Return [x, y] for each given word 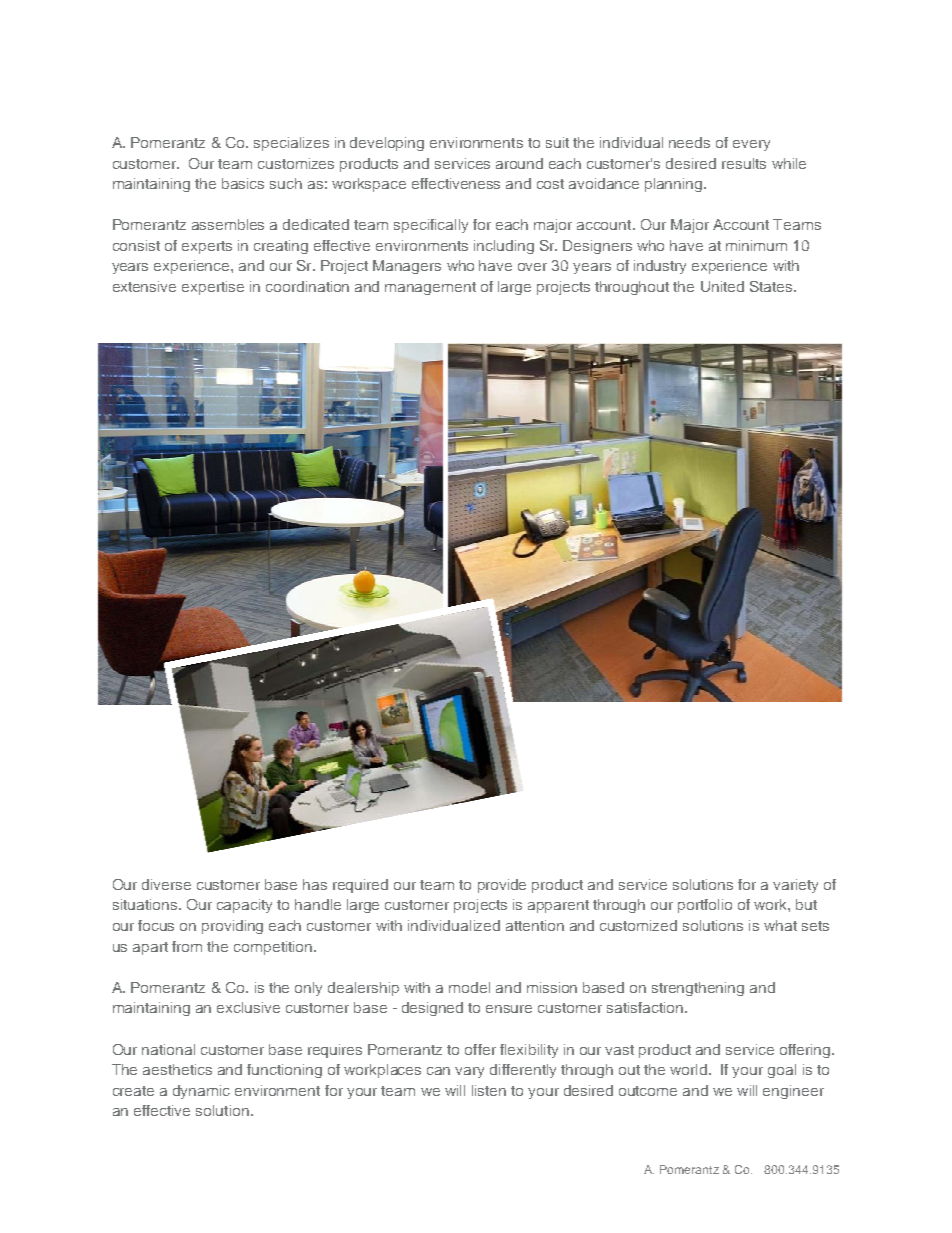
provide [502, 886]
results [744, 163]
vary [469, 1072]
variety [795, 886]
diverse [166, 884]
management [430, 288]
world [688, 1069]
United [722, 286]
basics [243, 183]
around [519, 163]
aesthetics [177, 1069]
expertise [213, 288]
